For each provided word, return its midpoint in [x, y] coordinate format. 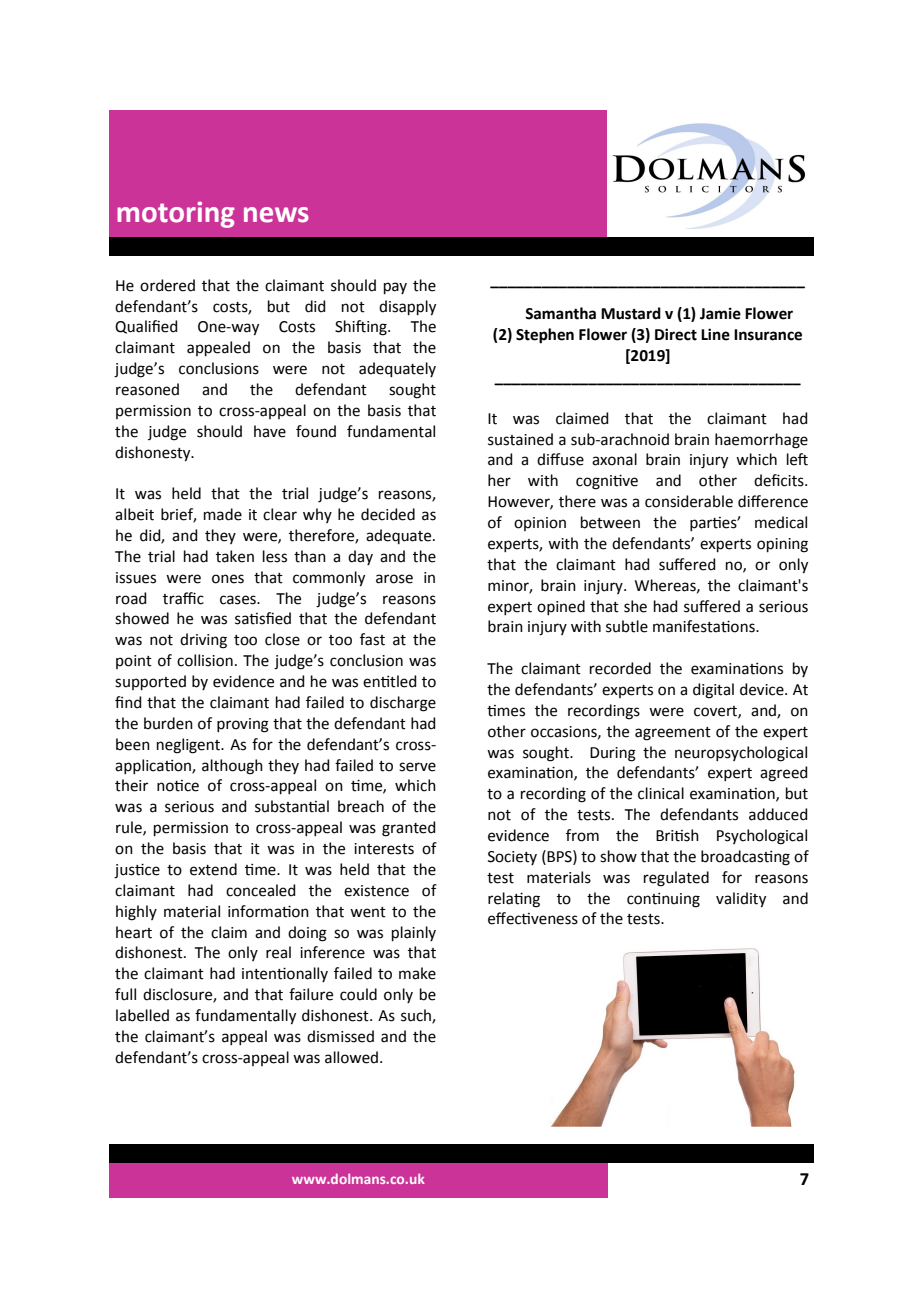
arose [394, 579]
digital [713, 691]
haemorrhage [761, 441]
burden [168, 723]
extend [213, 869]
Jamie [720, 313]
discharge [403, 704]
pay [395, 288]
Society [512, 858]
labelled [142, 1015]
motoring [176, 214]
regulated [676, 879]
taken [235, 556]
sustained [520, 439]
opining [782, 545]
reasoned [147, 389]
